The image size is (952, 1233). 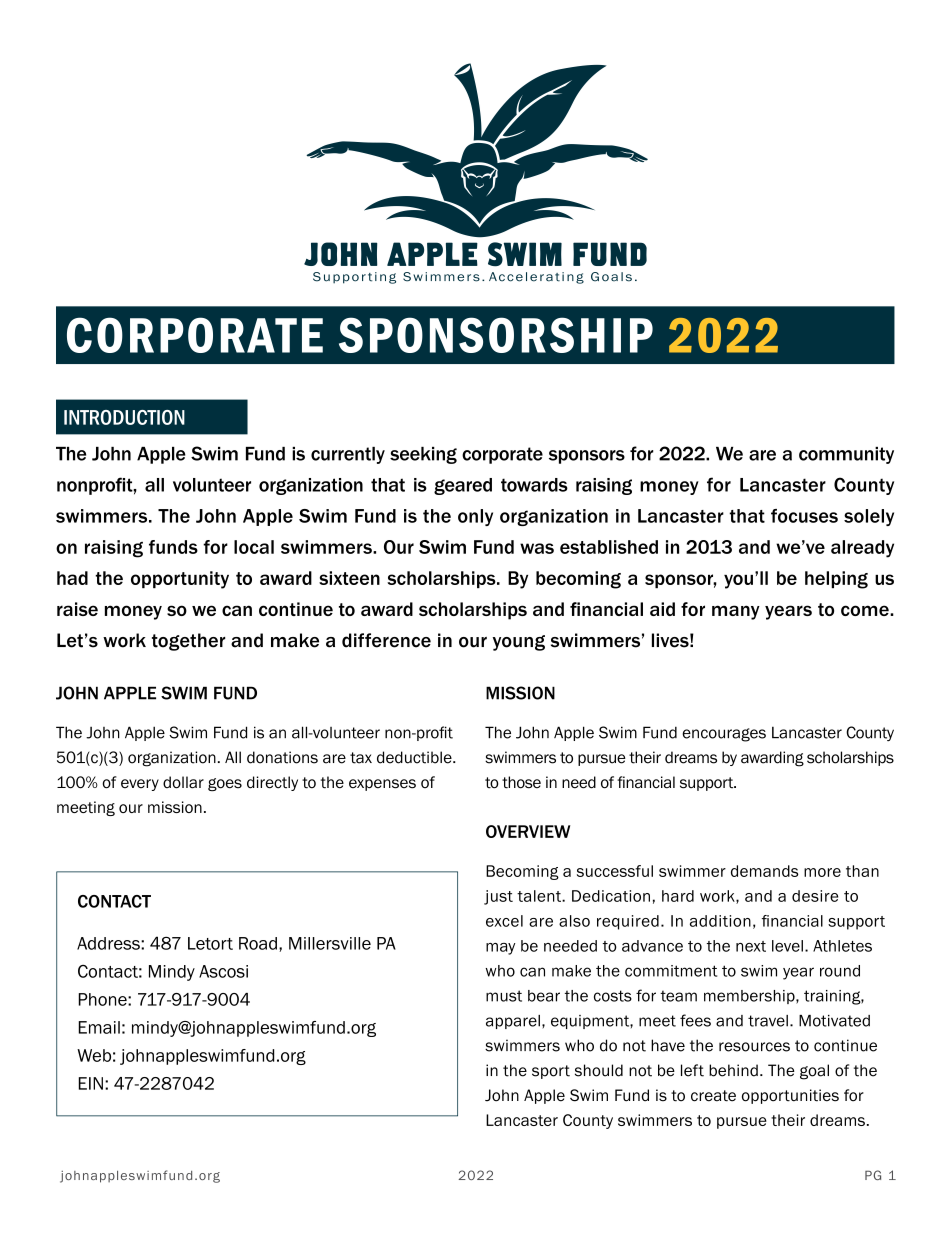 What do you see at coordinates (415, 757) in the image?
I see `deductible` at bounding box center [415, 757].
